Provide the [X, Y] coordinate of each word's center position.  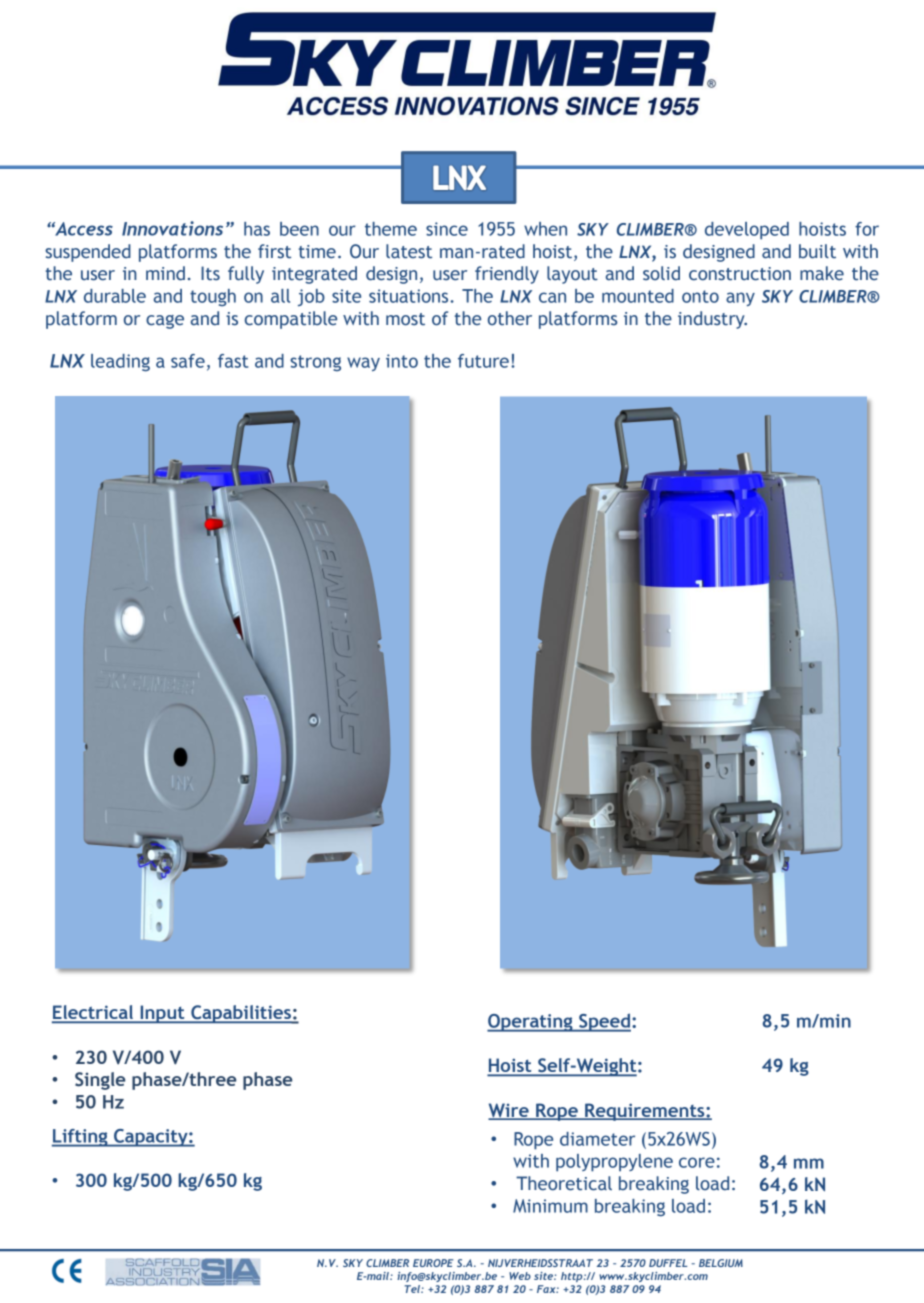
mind [165, 273]
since [447, 229]
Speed [604, 1022]
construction [740, 274]
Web [520, 1276]
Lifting [81, 1138]
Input [162, 1014]
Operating [531, 1023]
